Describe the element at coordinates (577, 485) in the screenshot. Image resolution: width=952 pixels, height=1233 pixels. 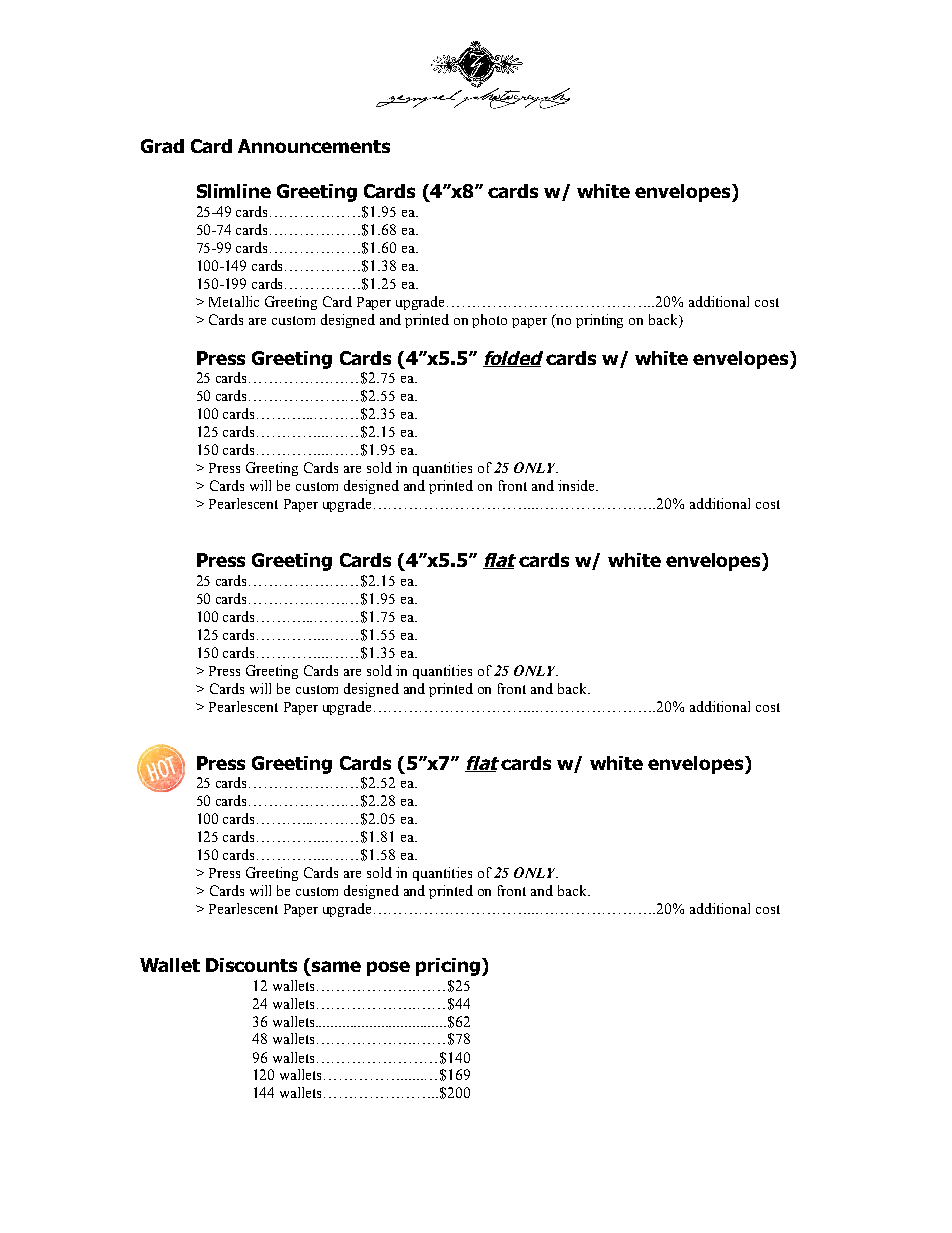
I see `inside` at that location.
